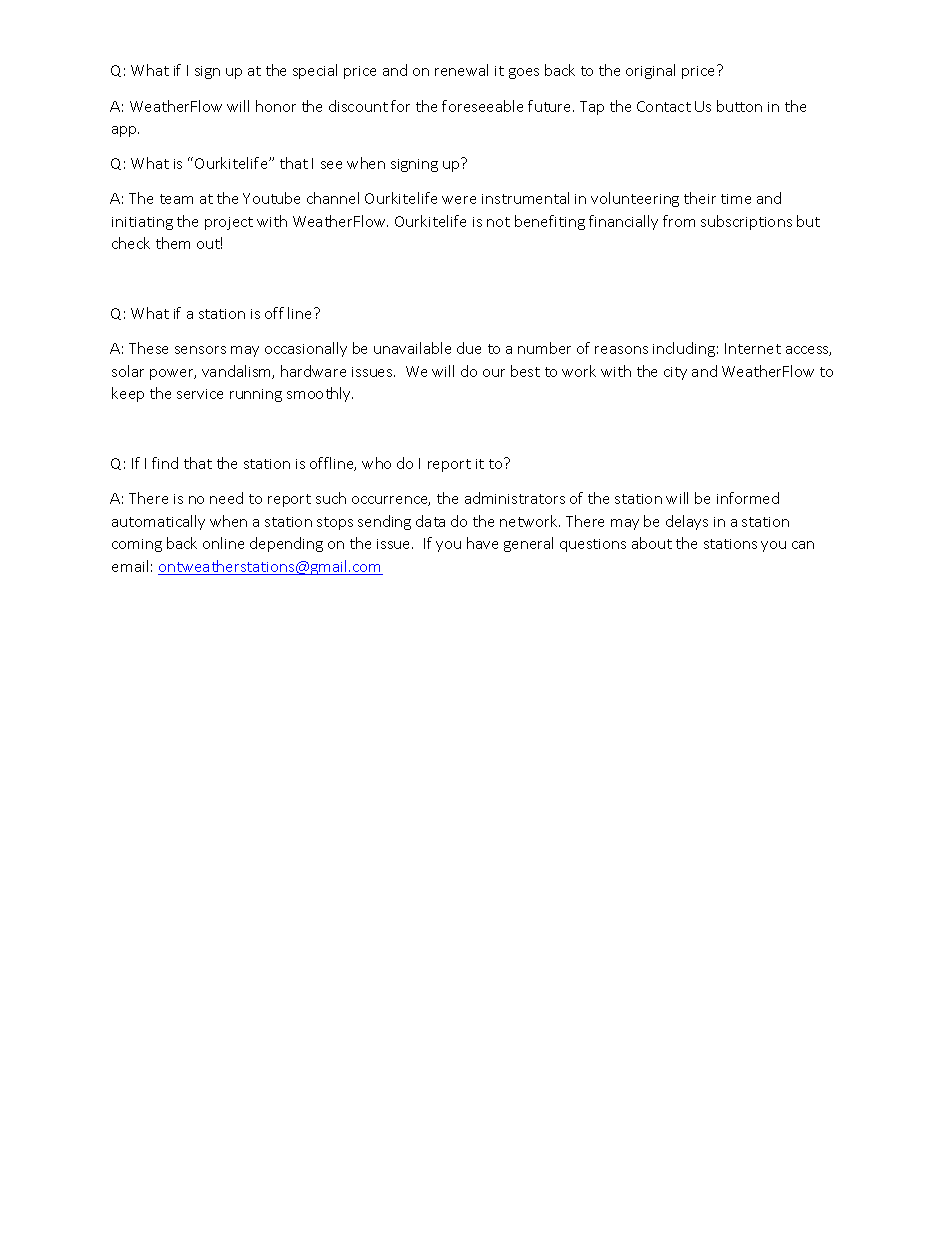  Describe the element at coordinates (200, 350) in the screenshot. I see `sensors` at that location.
